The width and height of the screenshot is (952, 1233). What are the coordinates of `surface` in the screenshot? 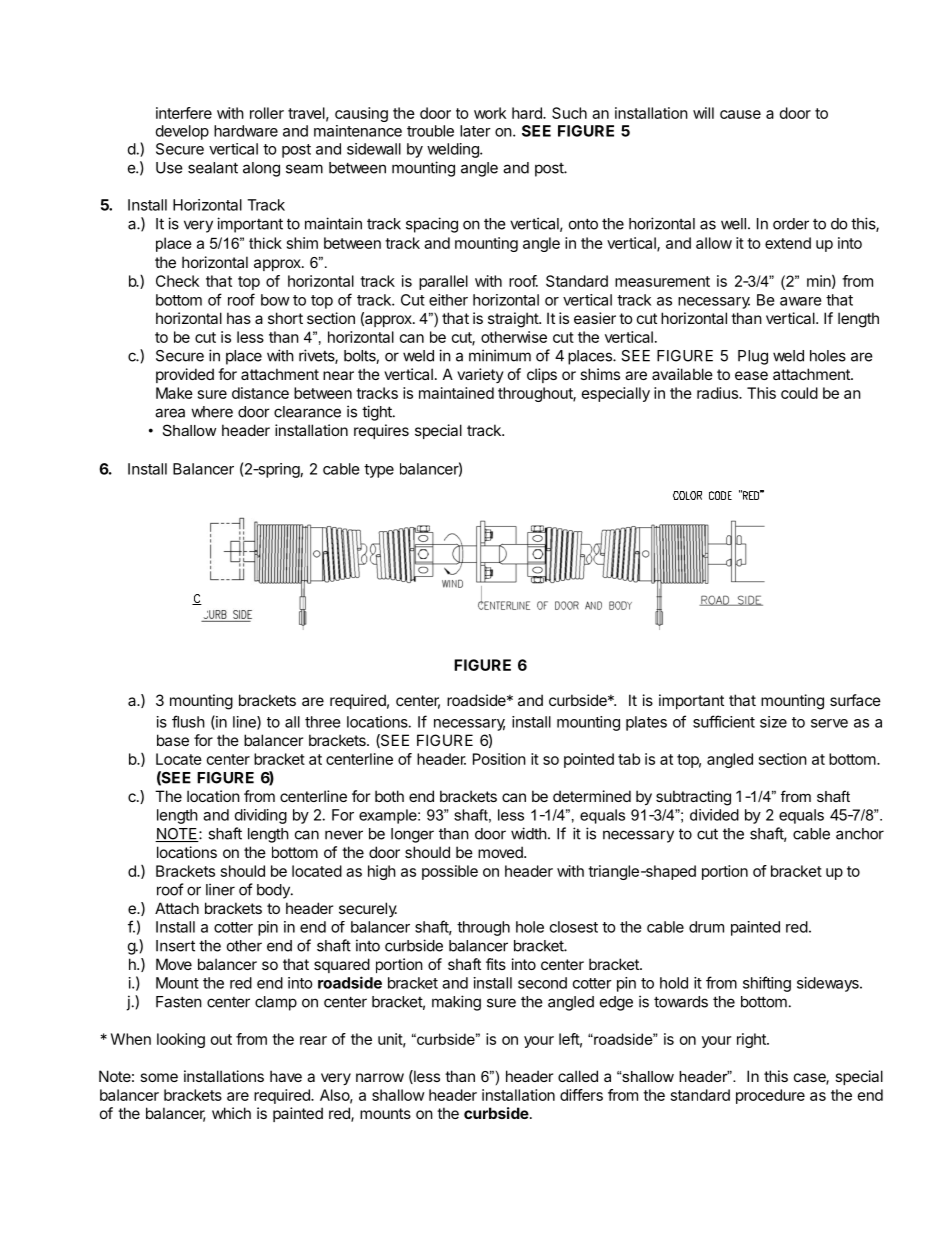 It's located at (855, 700).
